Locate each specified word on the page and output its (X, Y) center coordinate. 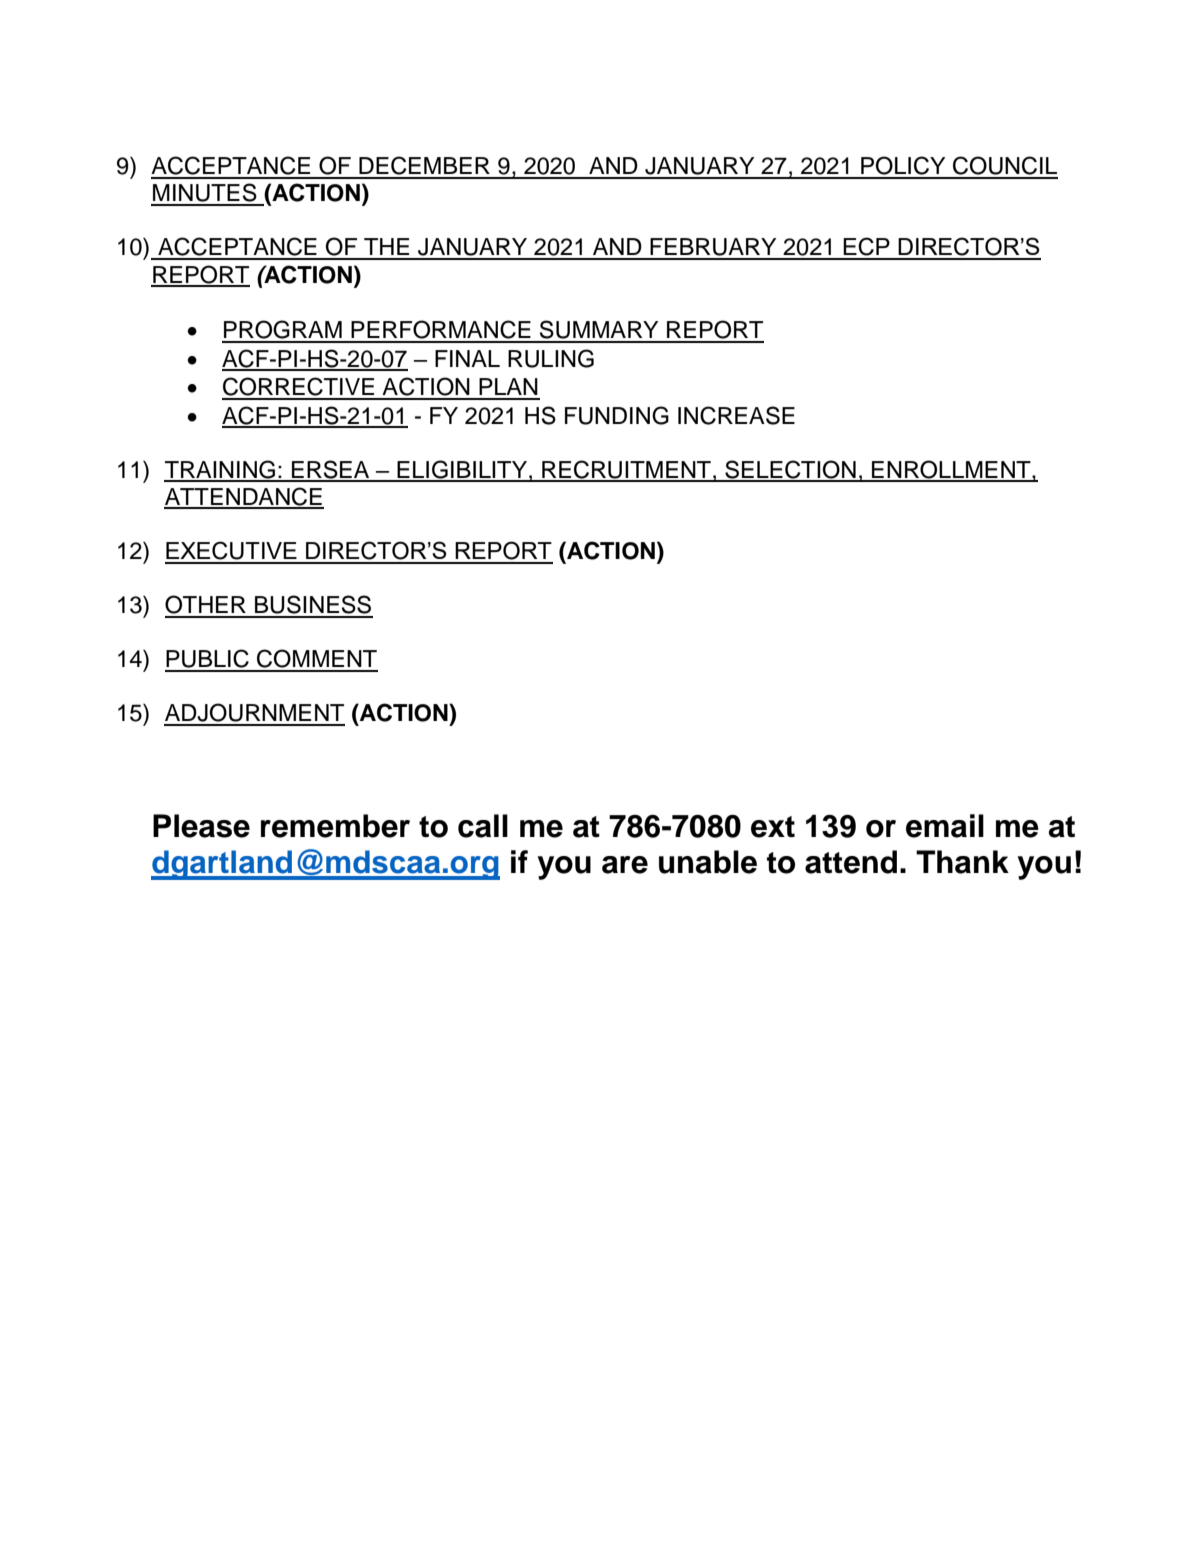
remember (335, 826)
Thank (962, 862)
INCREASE (736, 415)
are (625, 865)
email (945, 826)
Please (201, 826)
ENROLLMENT (951, 470)
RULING (551, 358)
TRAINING (221, 470)
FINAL (467, 358)
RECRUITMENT (626, 470)
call (483, 826)
